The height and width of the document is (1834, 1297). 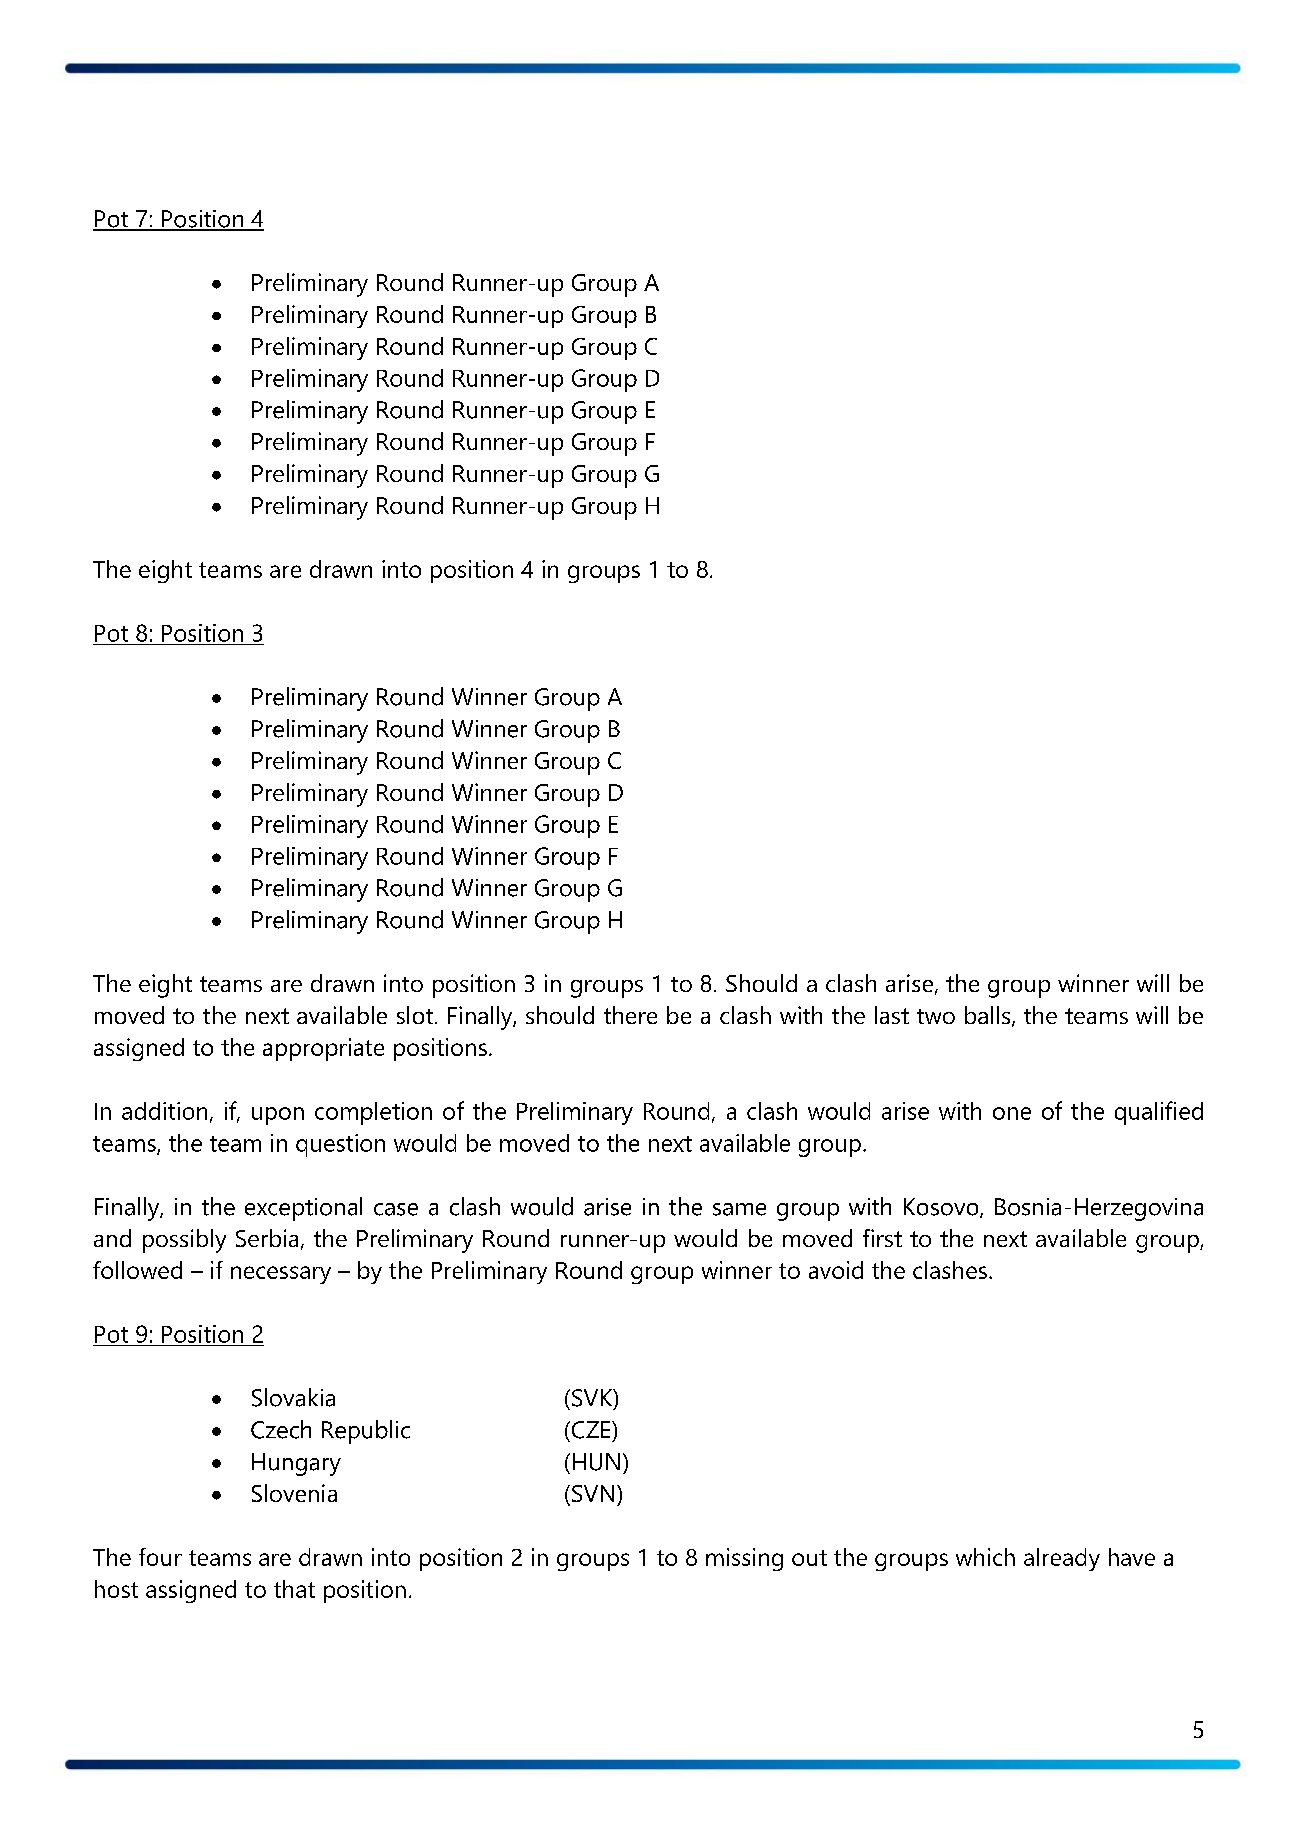 What do you see at coordinates (739, 1209) in the document?
I see `same` at bounding box center [739, 1209].
